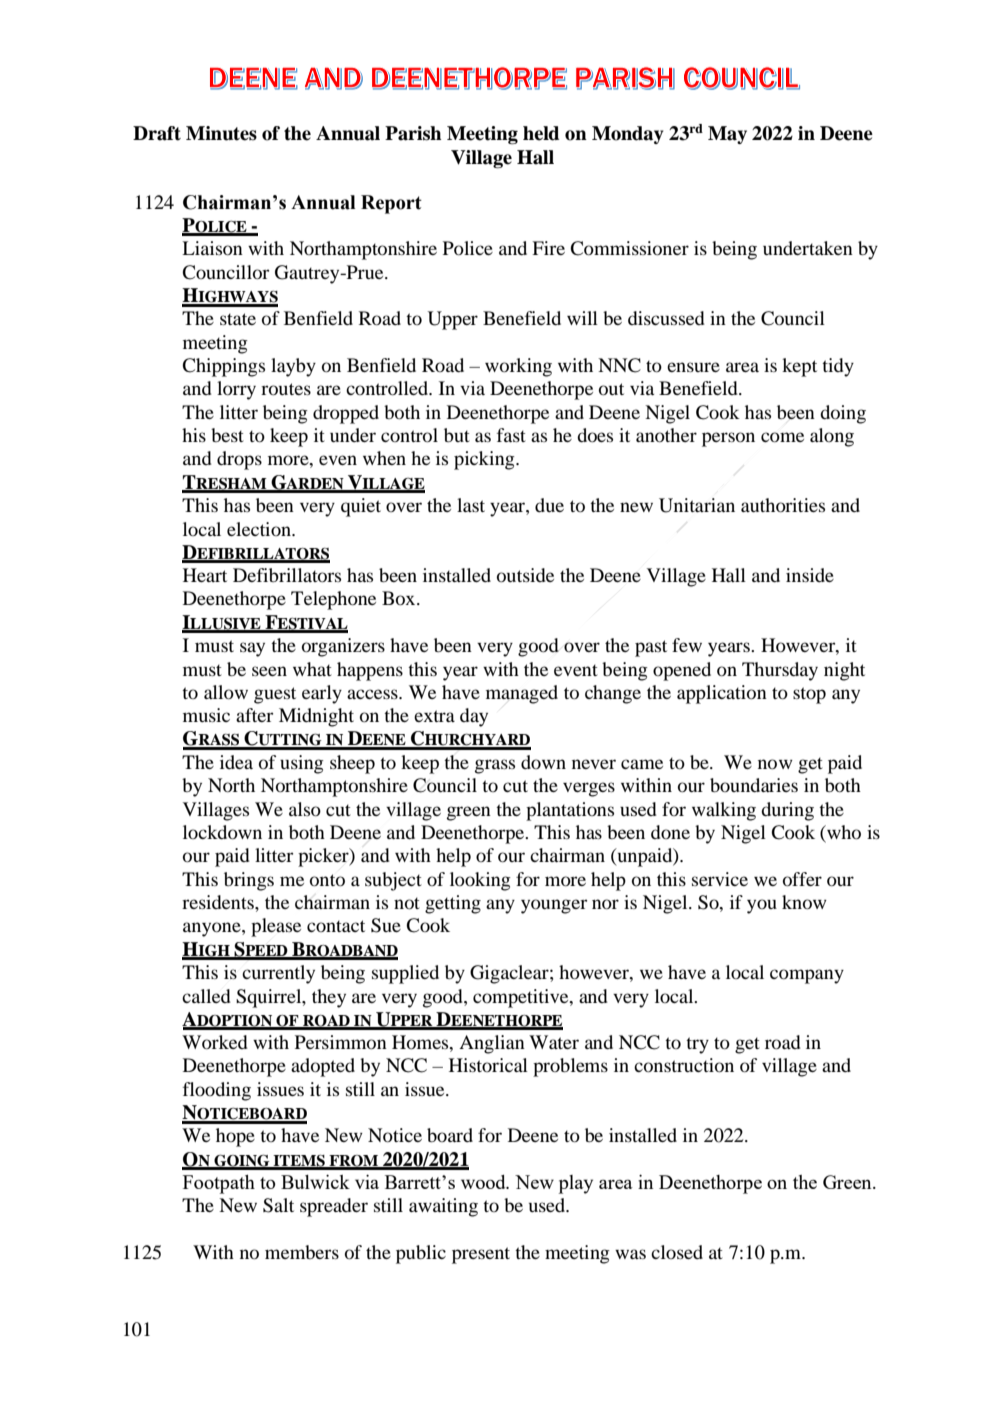  What do you see at coordinates (278, 1205) in the screenshot?
I see `Salt` at bounding box center [278, 1205].
